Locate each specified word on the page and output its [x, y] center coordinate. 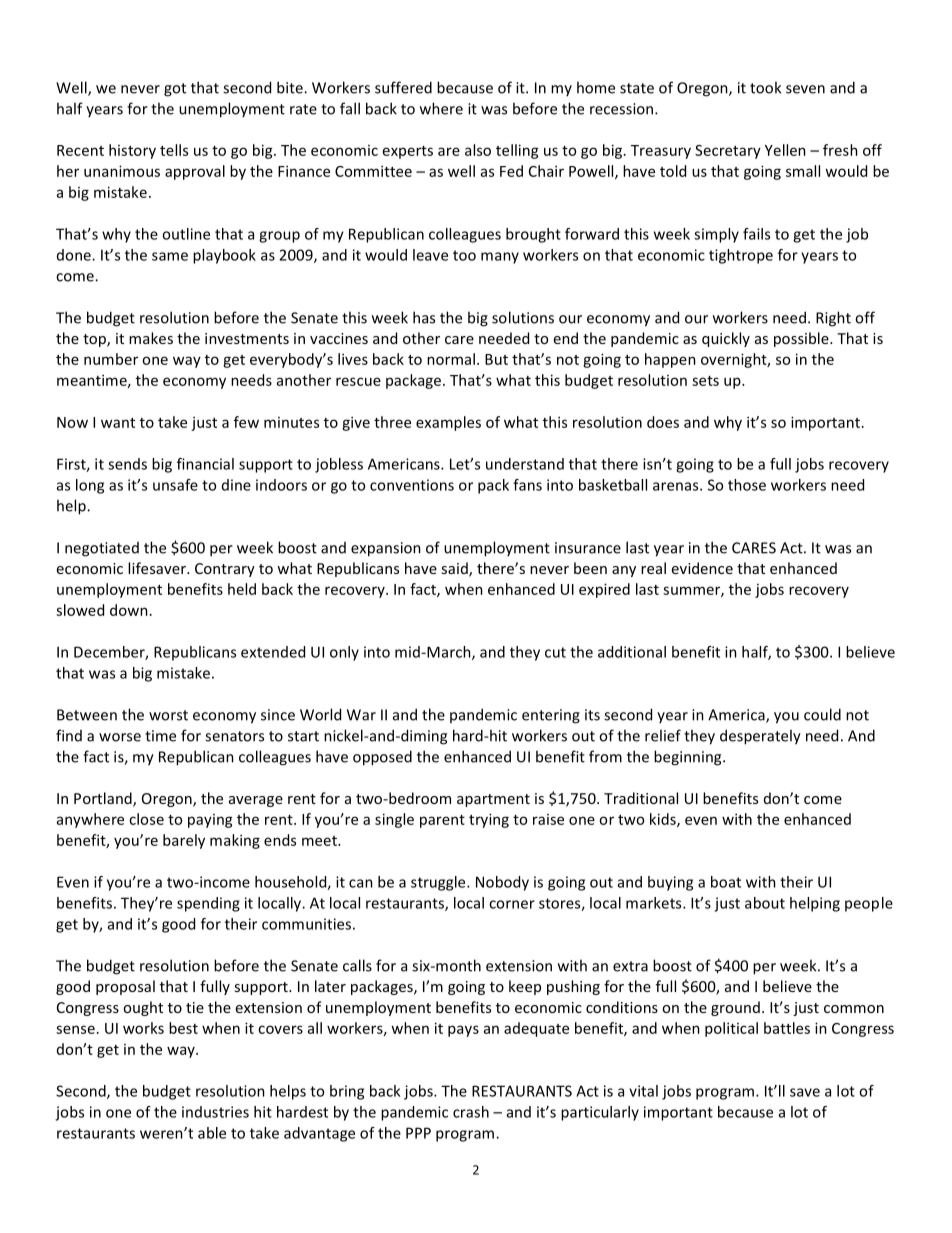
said [455, 569]
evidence [702, 568]
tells [174, 150]
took [765, 87]
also [478, 150]
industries [215, 1112]
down [129, 610]
